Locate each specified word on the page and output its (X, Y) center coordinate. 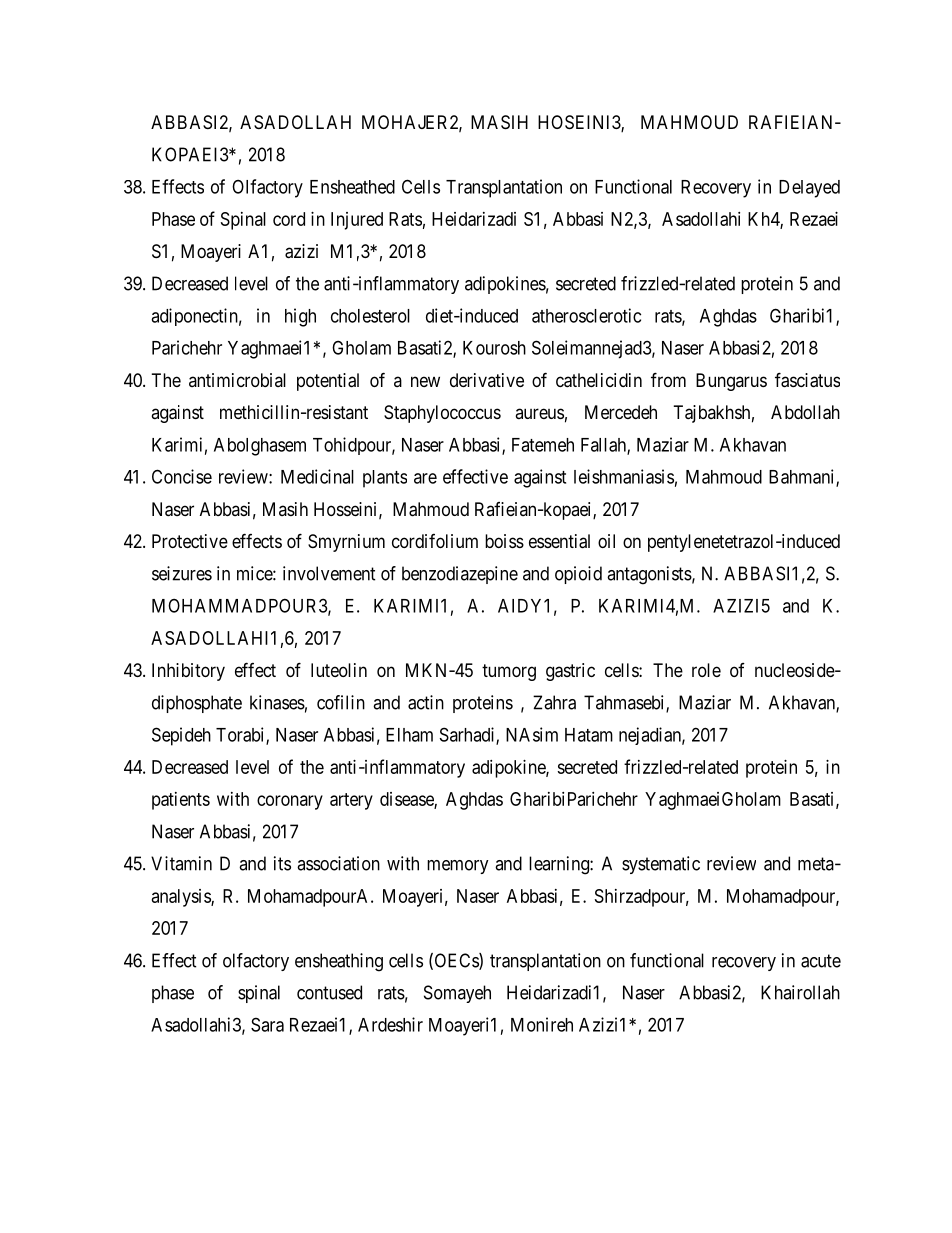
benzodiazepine (460, 575)
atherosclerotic (586, 315)
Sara (267, 1024)
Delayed (809, 189)
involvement (329, 573)
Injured (357, 221)
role (706, 670)
